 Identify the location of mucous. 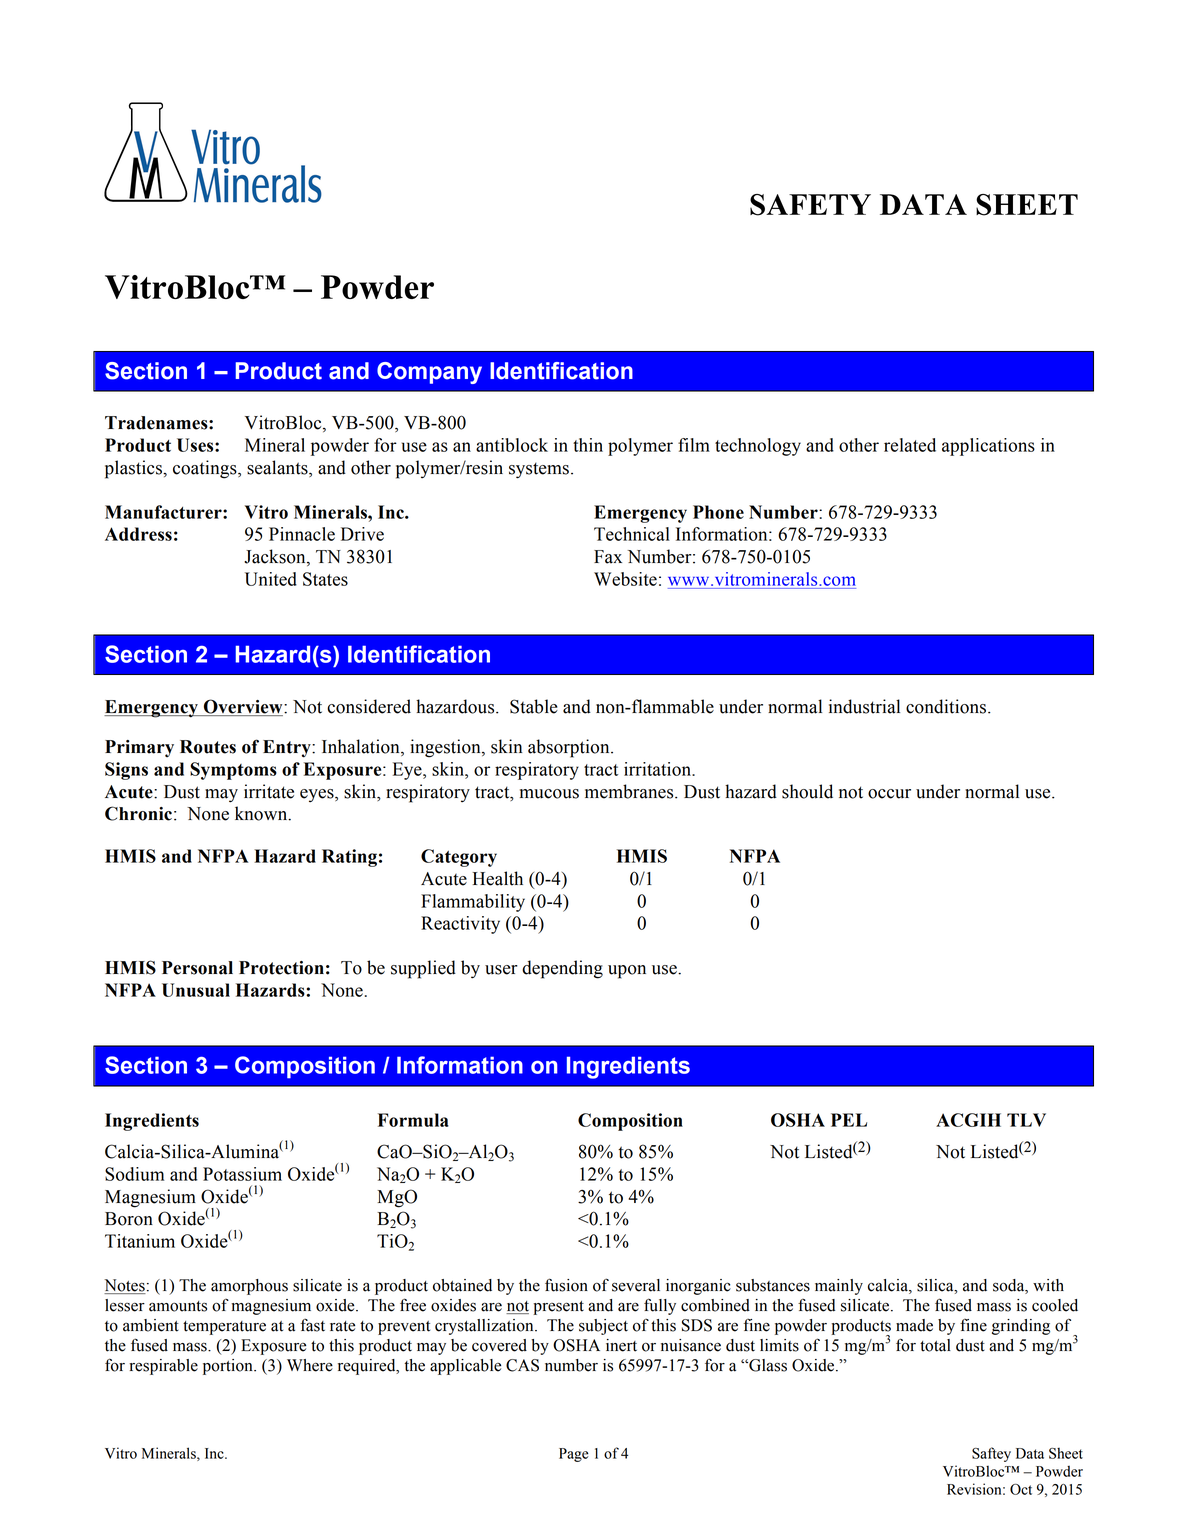
(549, 794).
